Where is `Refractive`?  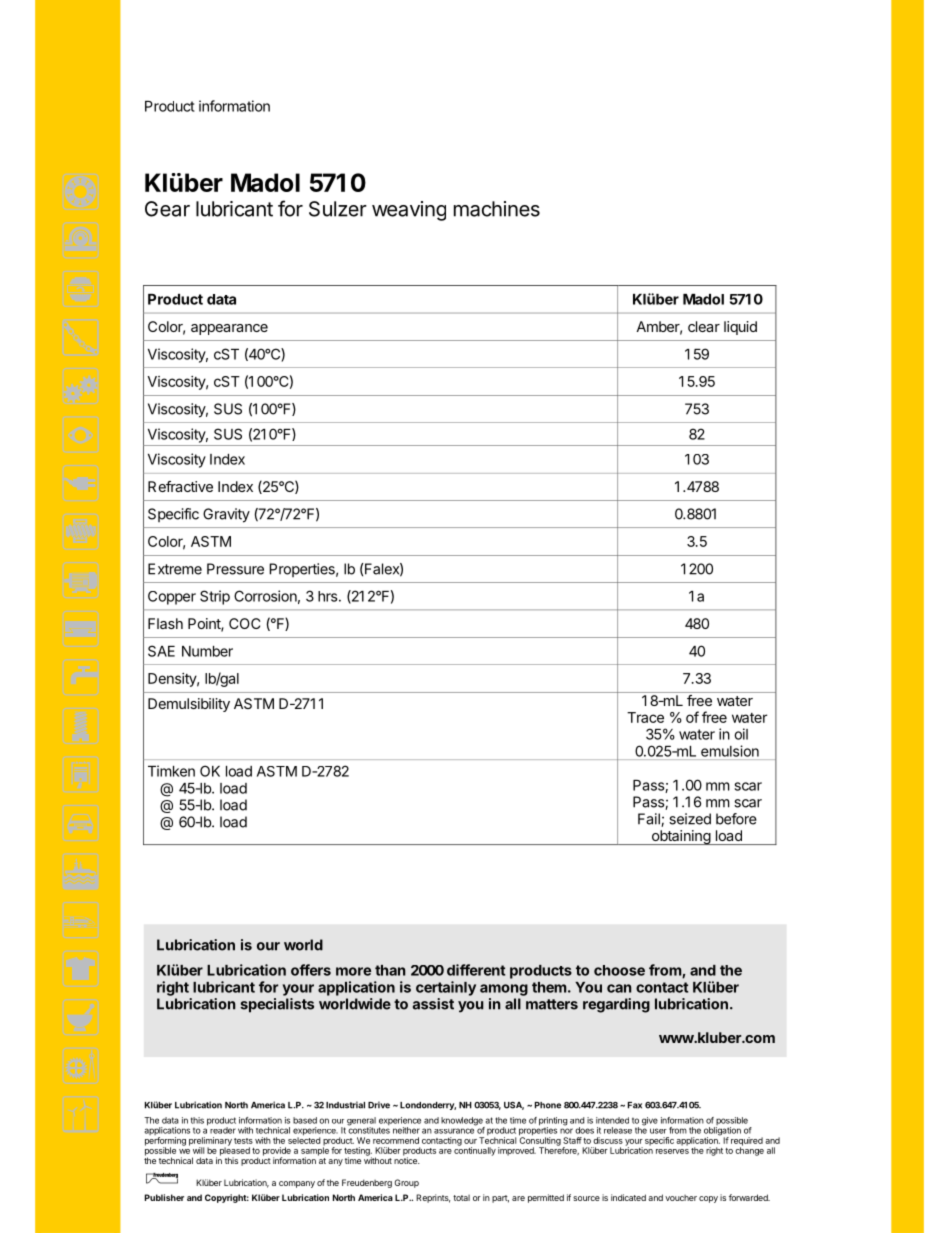
Refractive is located at coordinates (180, 486).
